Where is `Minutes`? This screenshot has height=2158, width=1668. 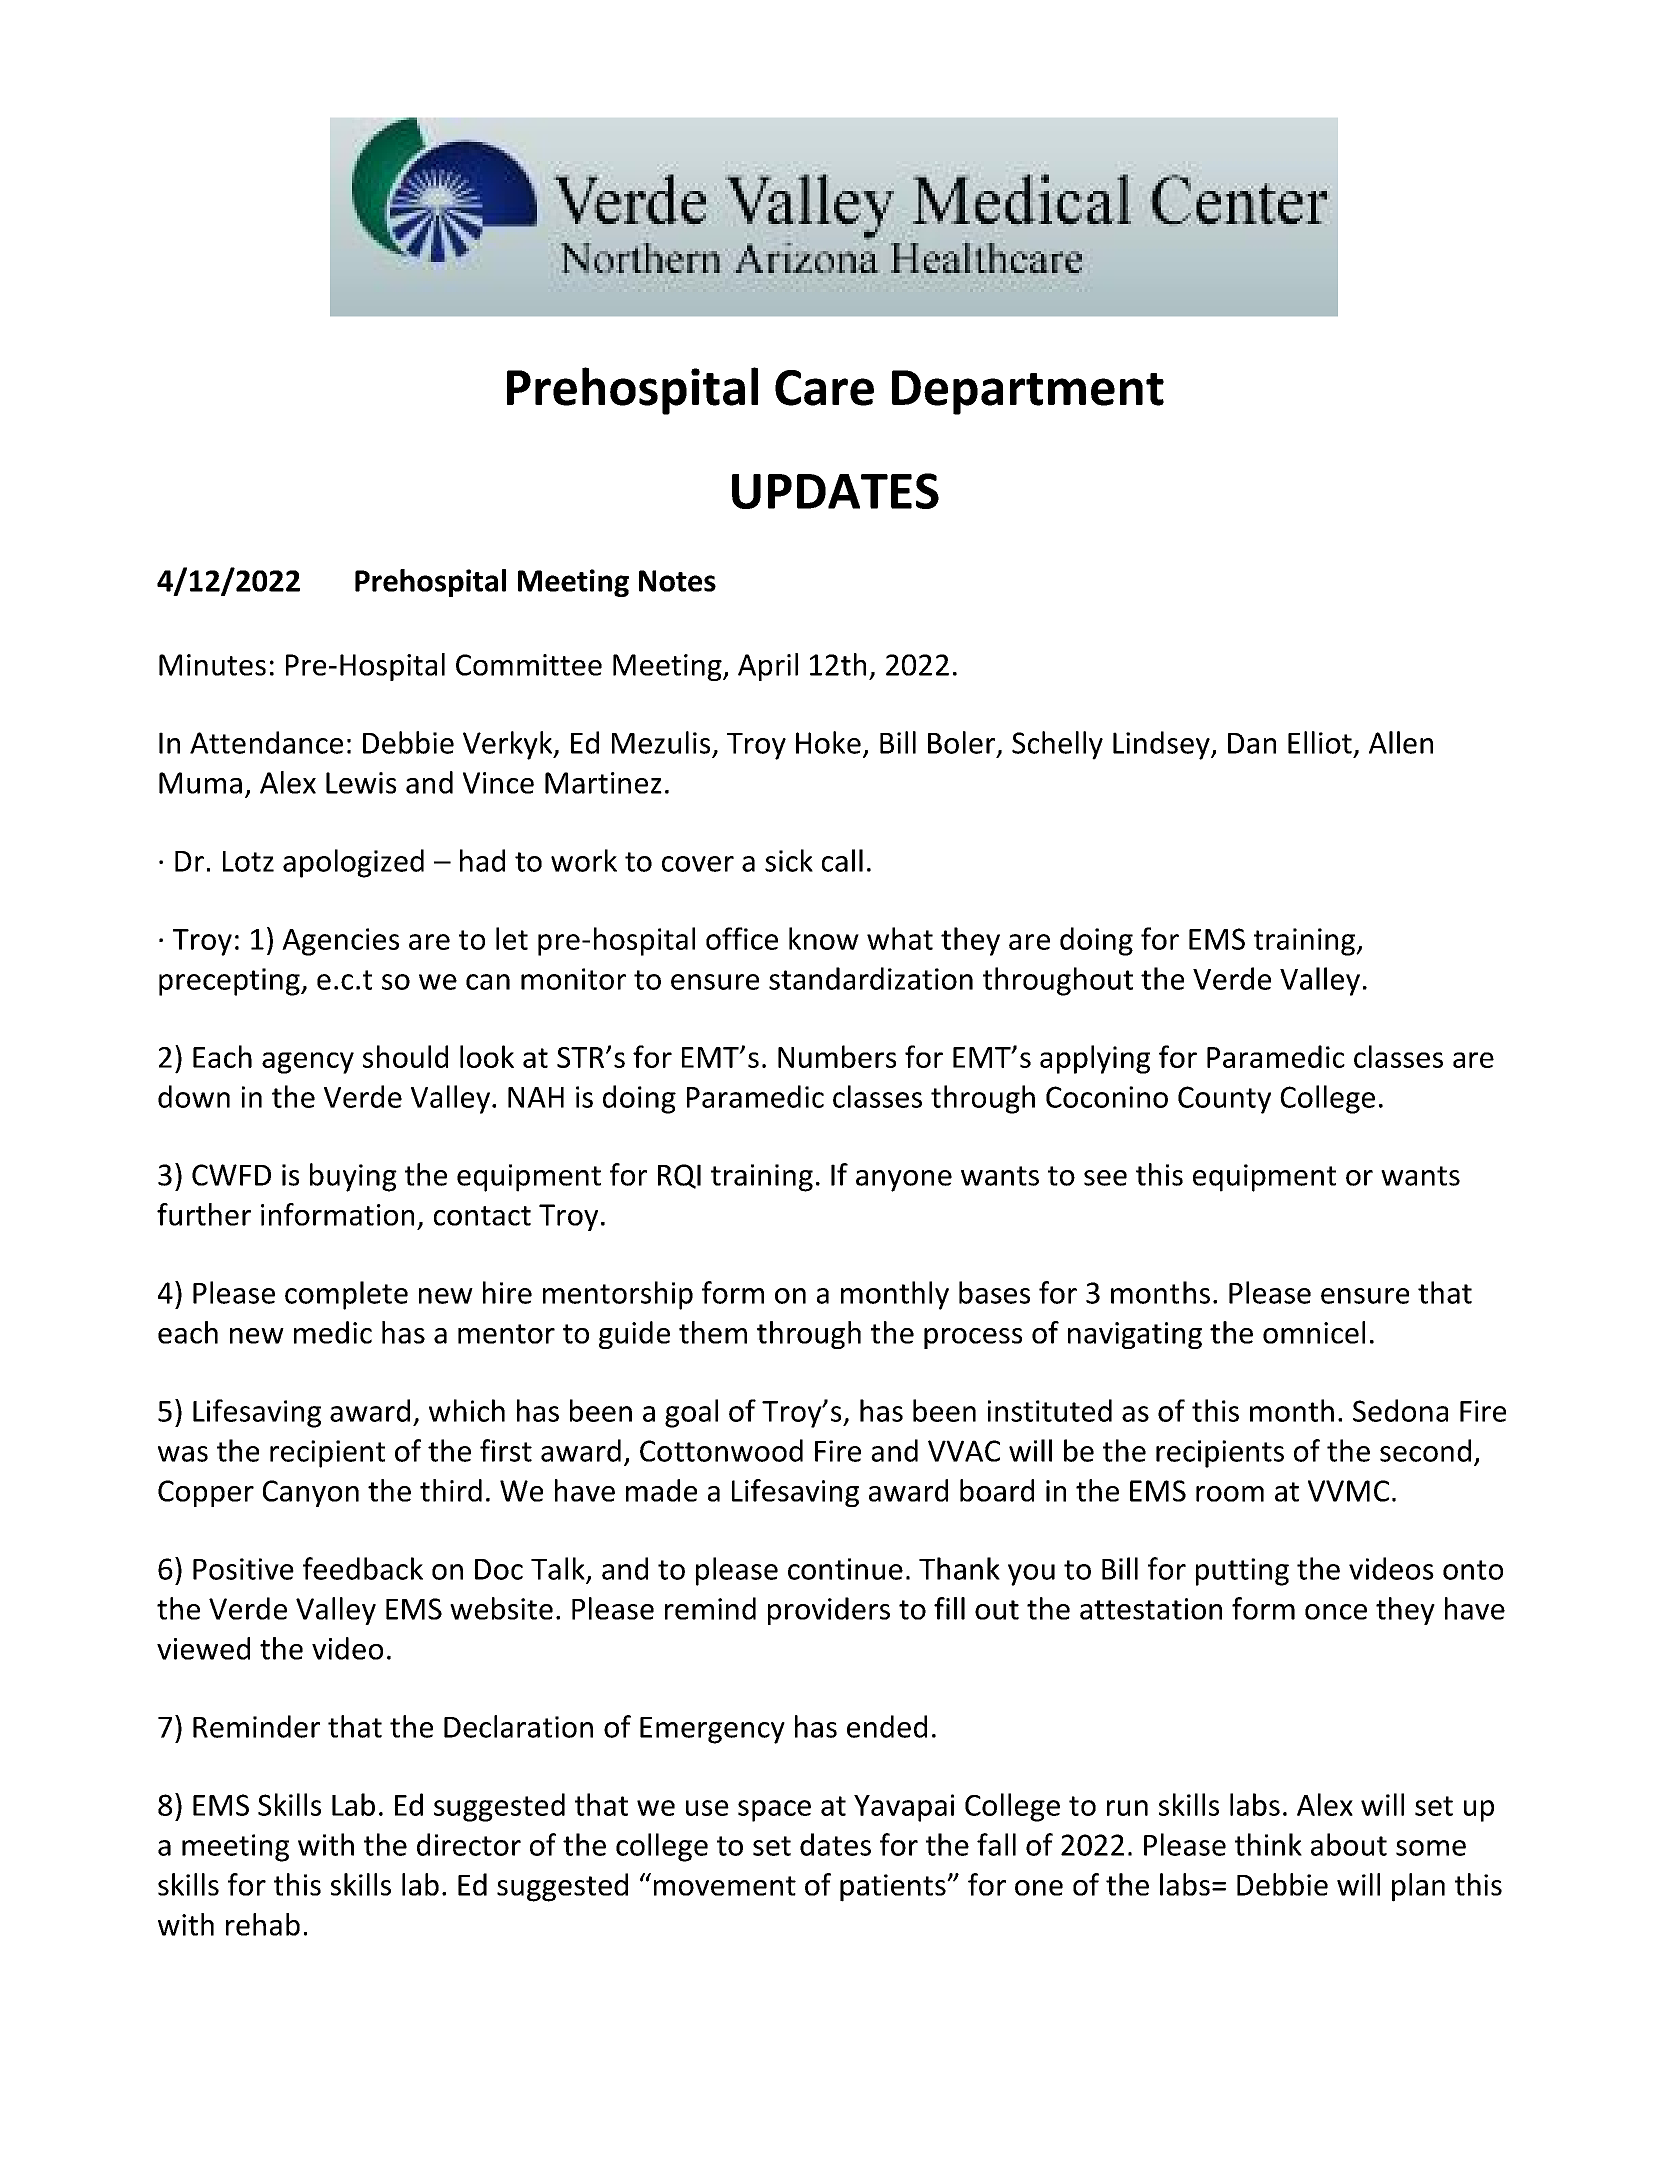 Minutes is located at coordinates (212, 665).
